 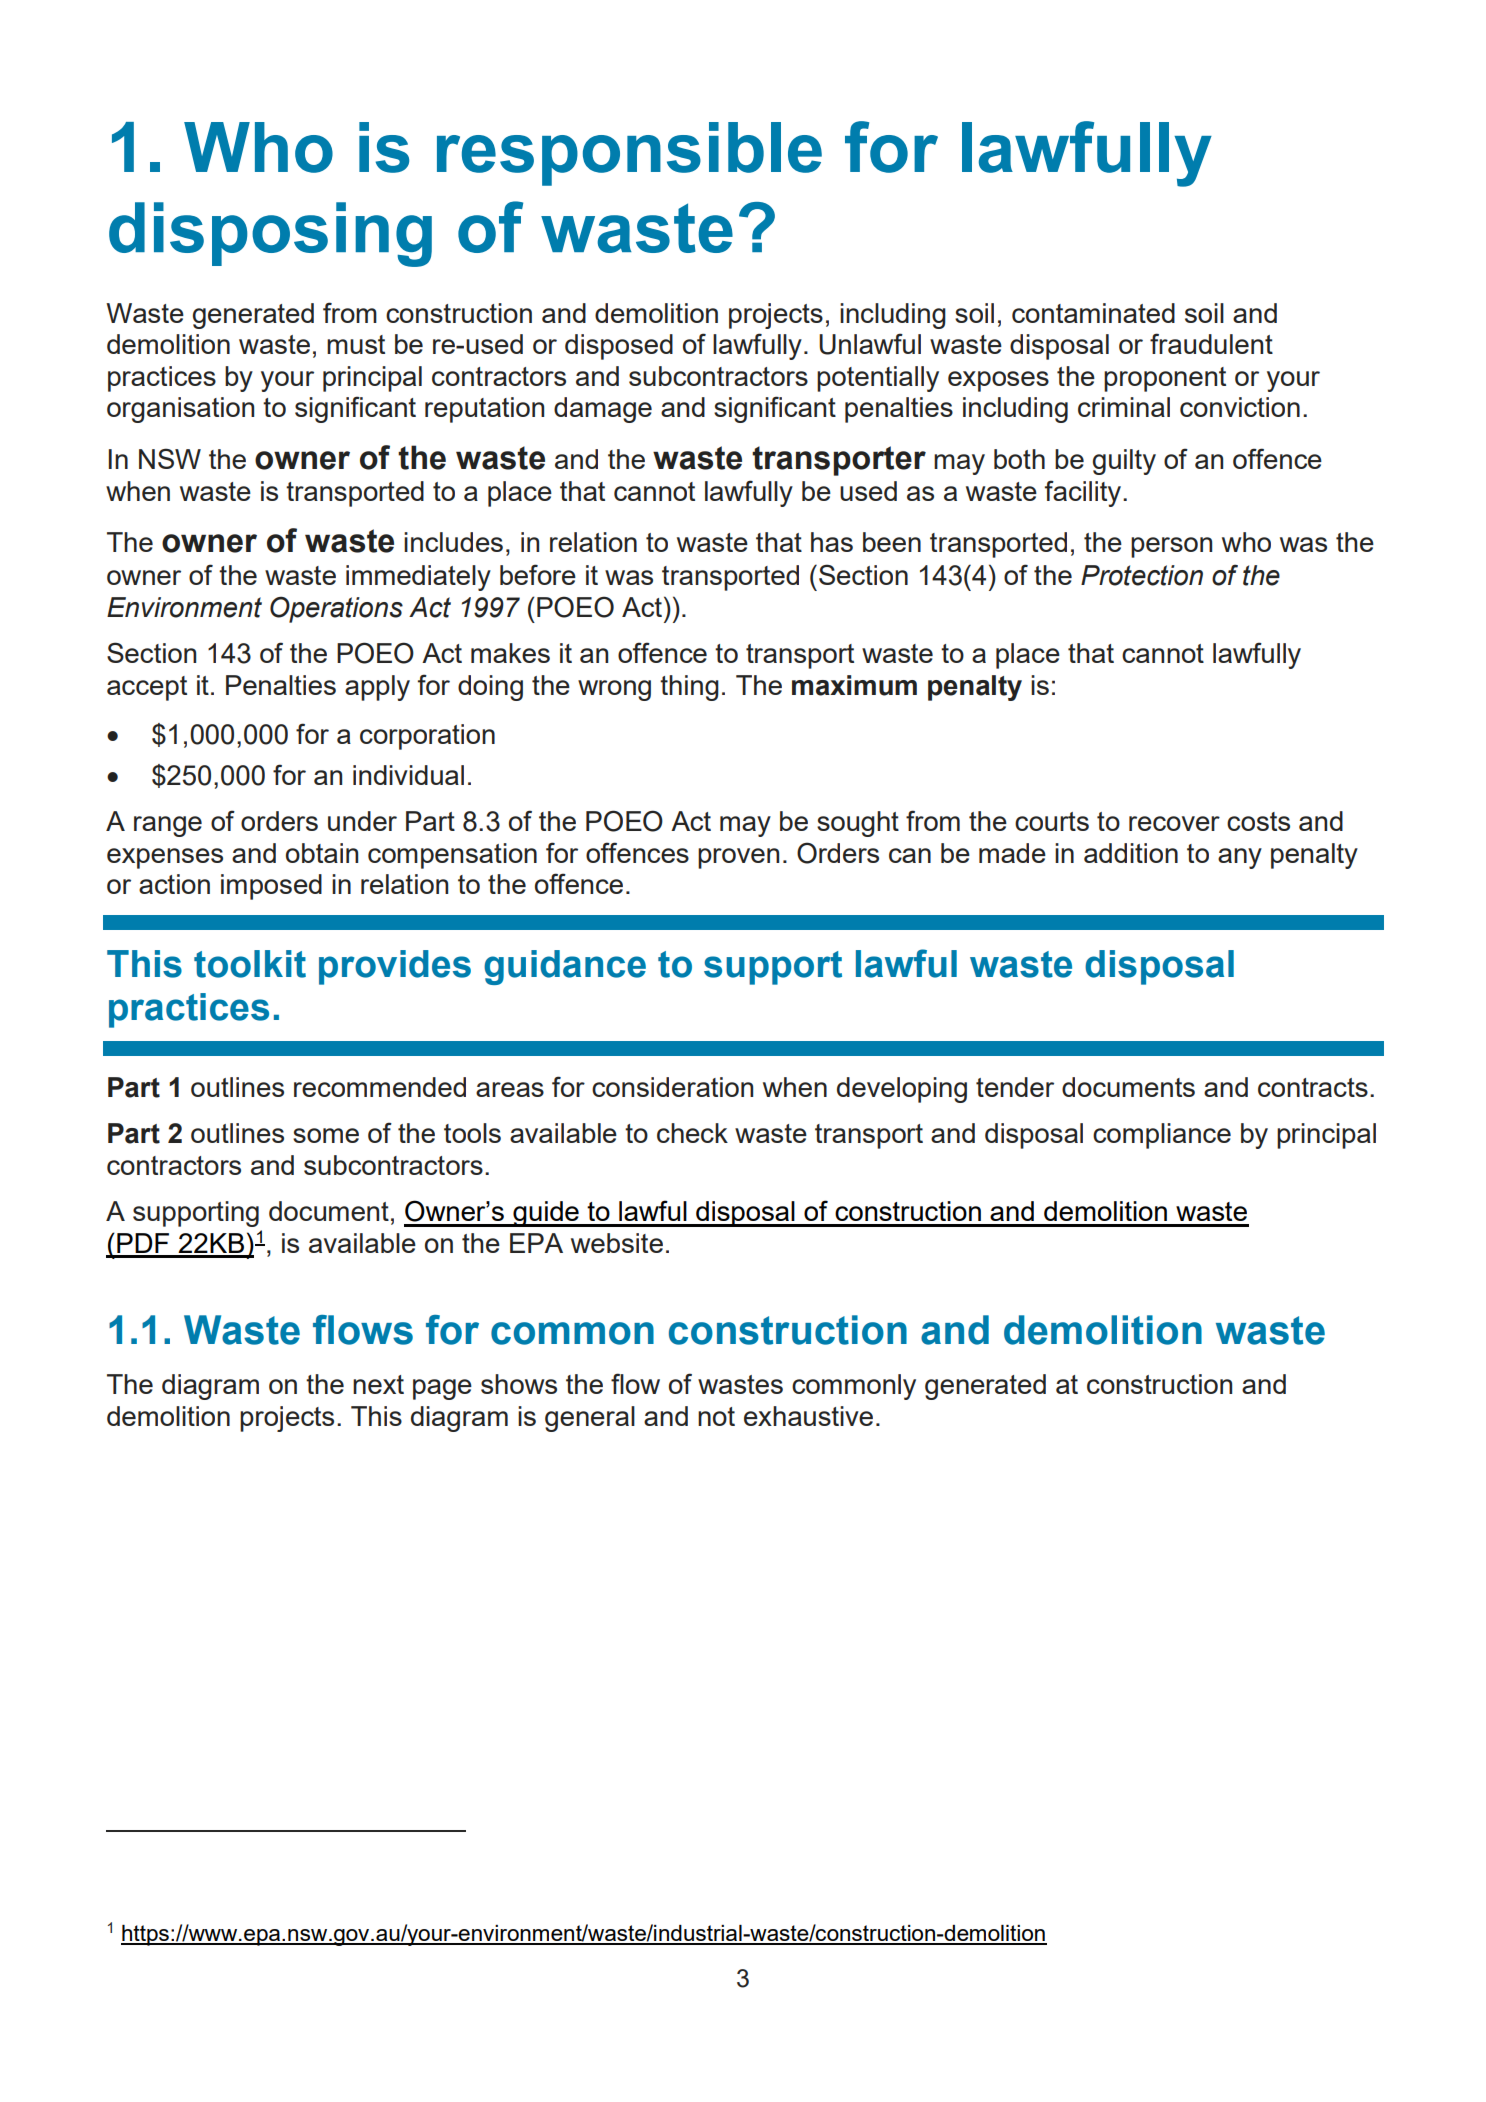 What do you see at coordinates (672, 1087) in the page?
I see `consideration` at bounding box center [672, 1087].
